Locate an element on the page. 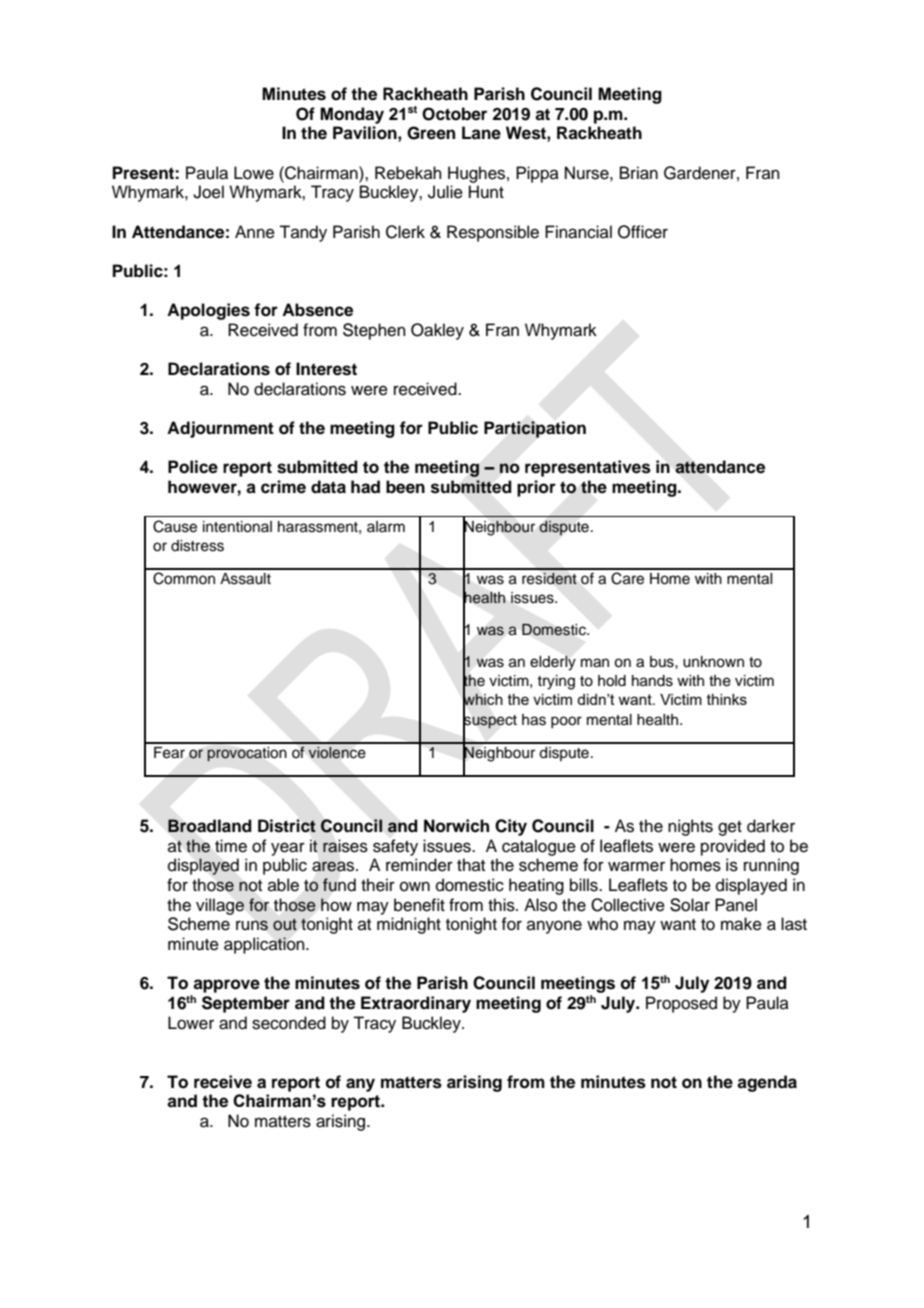 The height and width of the image is (1308, 924). City is located at coordinates (511, 827).
